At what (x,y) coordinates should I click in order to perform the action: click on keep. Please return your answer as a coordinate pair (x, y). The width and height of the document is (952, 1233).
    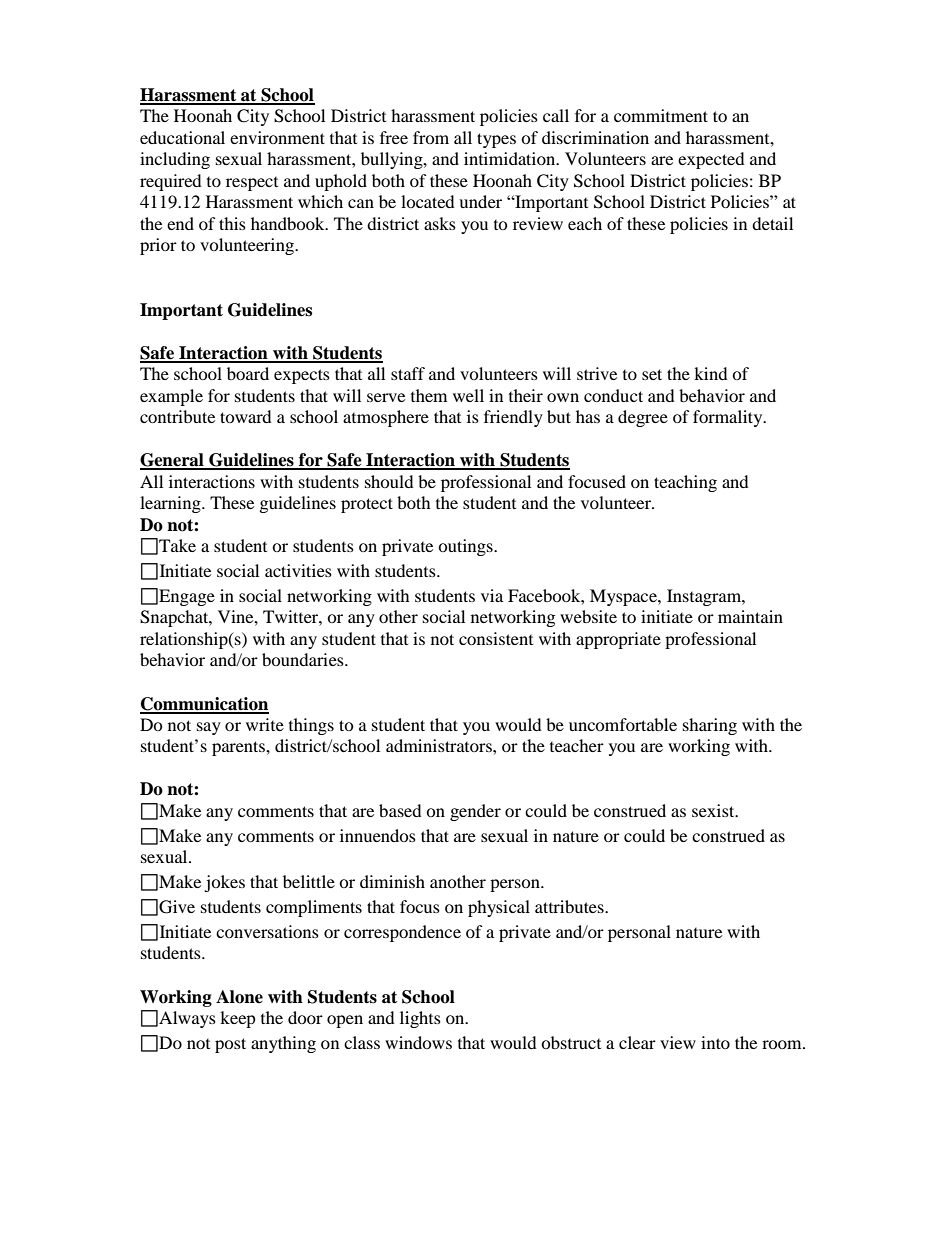
    Looking at the image, I should click on (238, 1019).
